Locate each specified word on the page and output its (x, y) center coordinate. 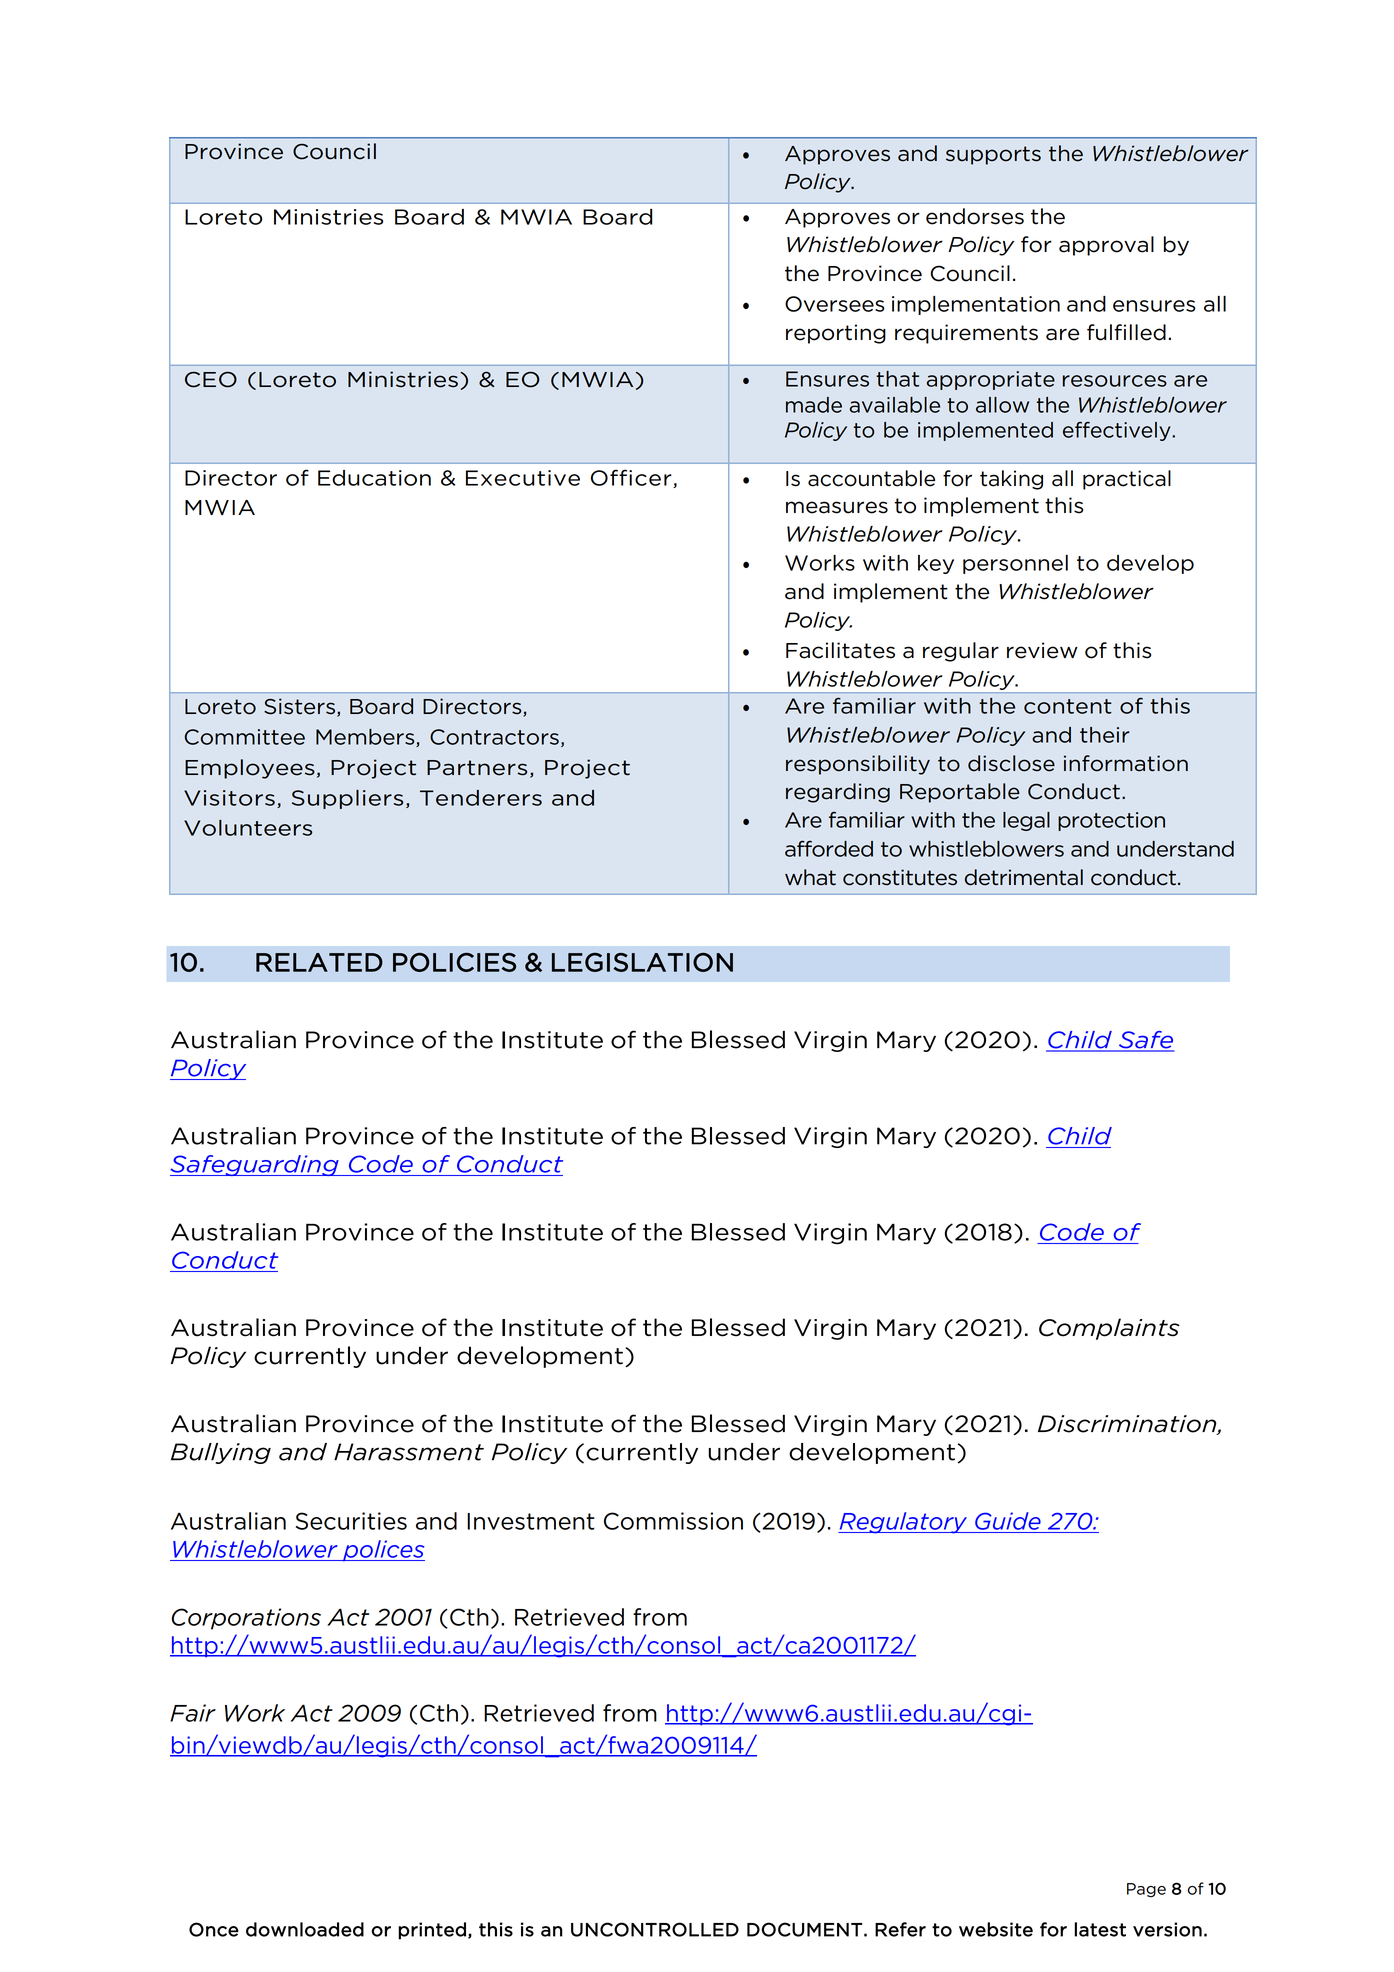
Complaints (1109, 1329)
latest (1100, 1929)
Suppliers (347, 799)
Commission (673, 1521)
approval (1106, 246)
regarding (838, 793)
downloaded (305, 1929)
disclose (1011, 763)
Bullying (221, 1453)
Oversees (835, 304)
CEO (211, 379)
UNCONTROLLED (655, 1929)
